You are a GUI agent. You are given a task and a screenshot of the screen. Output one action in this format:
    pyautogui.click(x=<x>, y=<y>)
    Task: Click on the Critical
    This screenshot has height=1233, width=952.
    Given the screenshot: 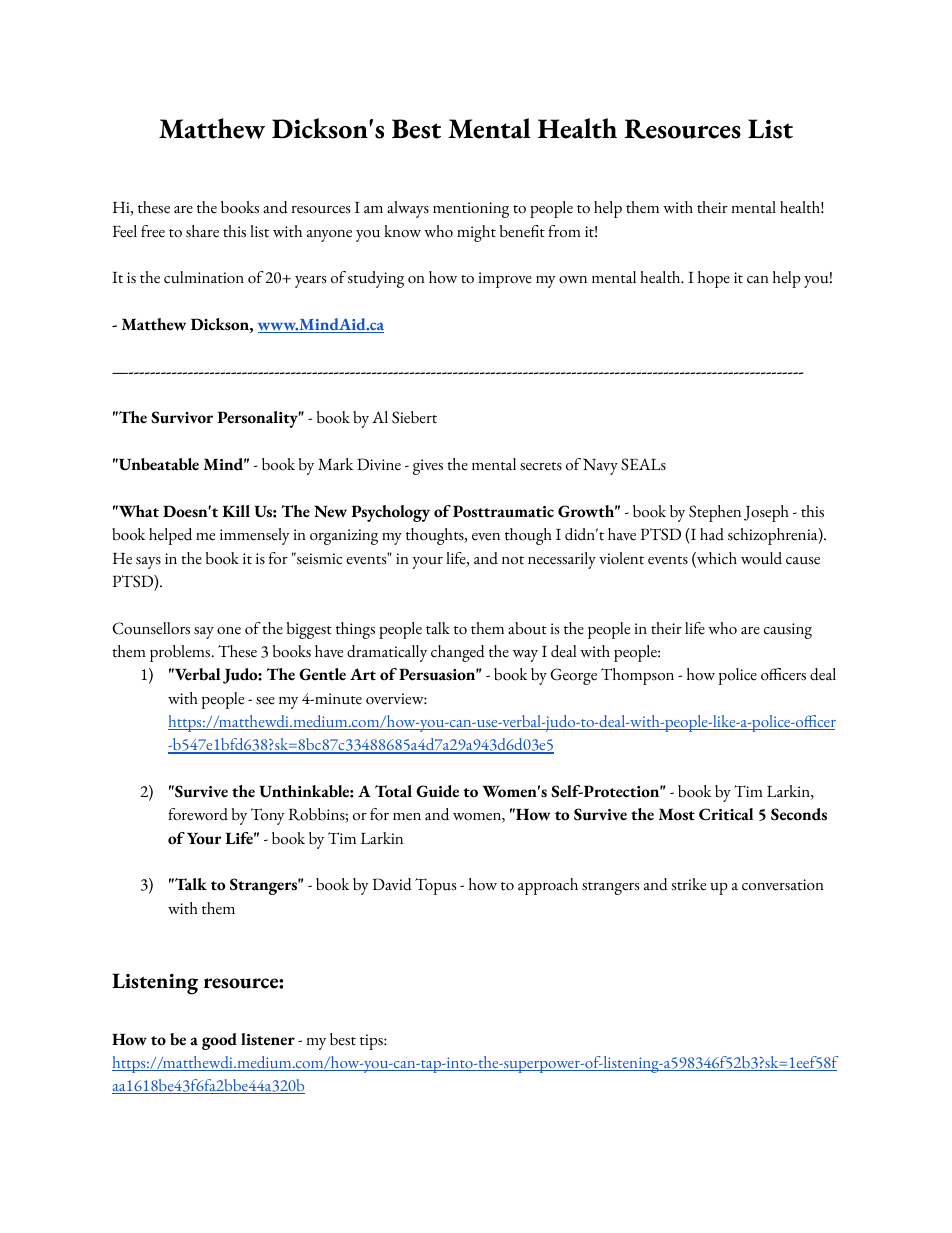 What is the action you would take?
    pyautogui.click(x=726, y=814)
